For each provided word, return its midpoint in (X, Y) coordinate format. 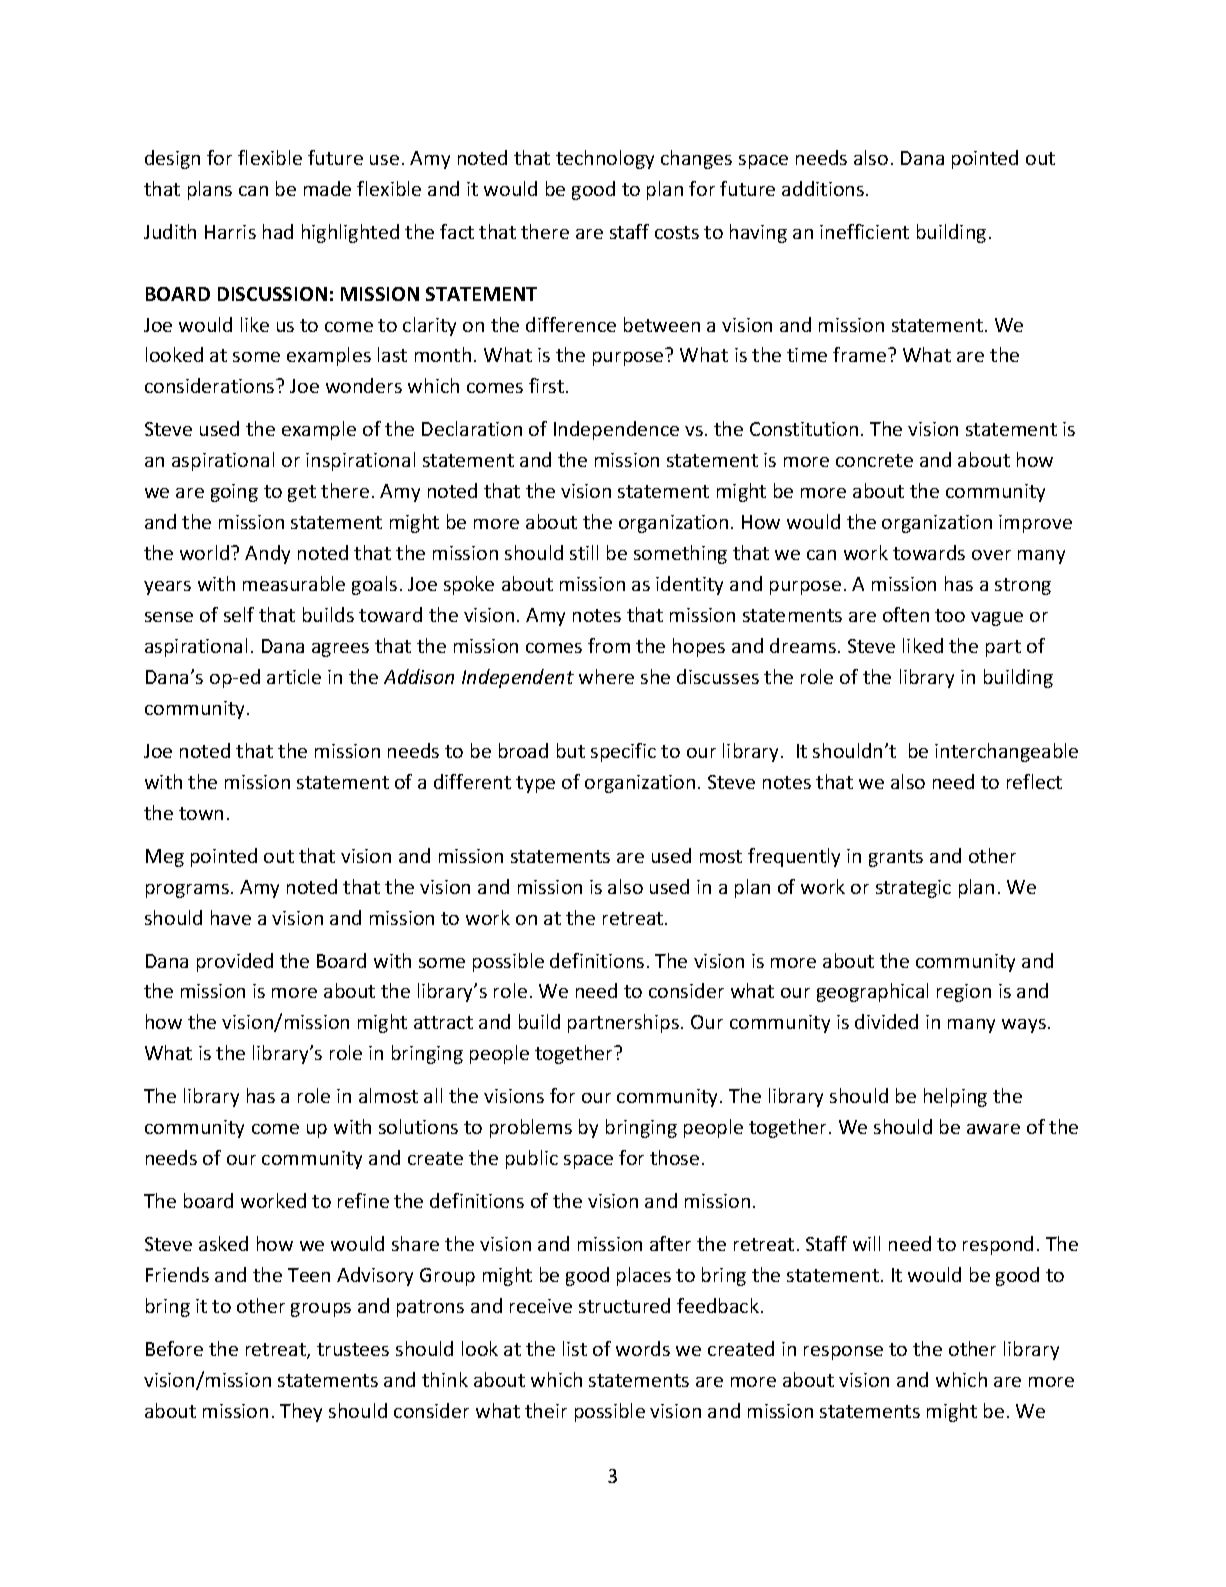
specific (623, 752)
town (201, 813)
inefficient (864, 231)
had (278, 231)
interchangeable (1006, 752)
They (301, 1412)
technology (605, 159)
